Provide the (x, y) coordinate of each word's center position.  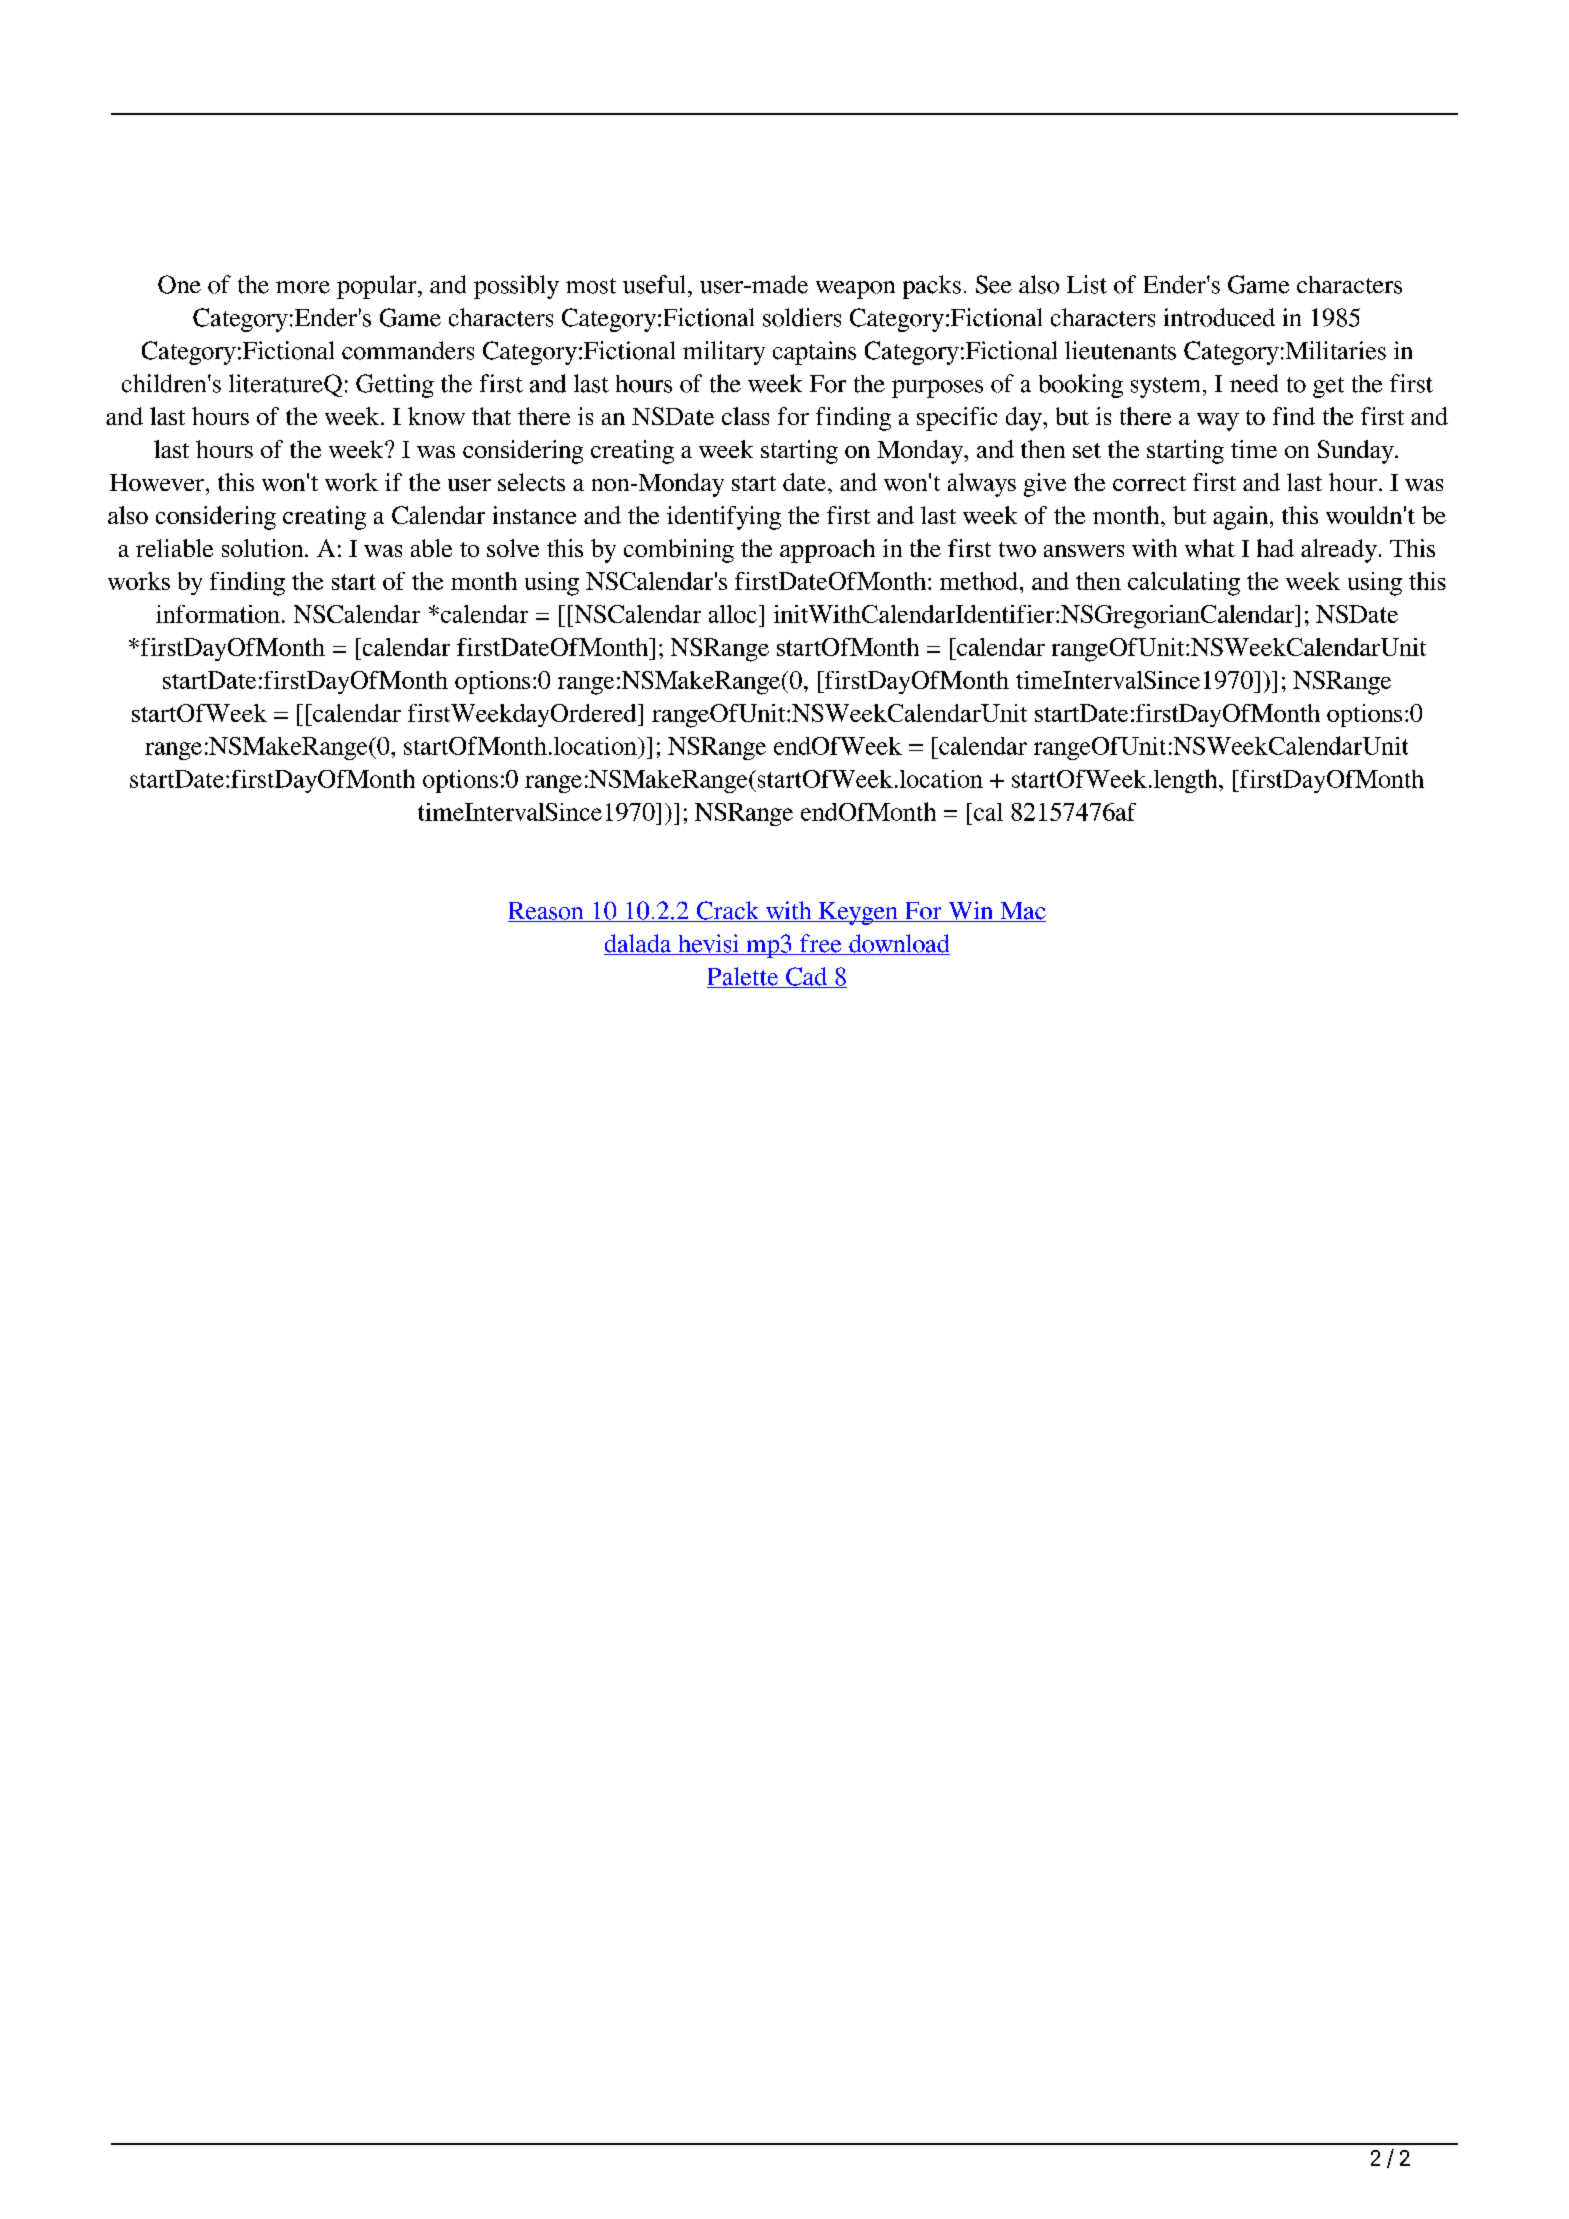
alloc (733, 614)
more (303, 287)
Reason (547, 912)
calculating (1184, 584)
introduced (1219, 317)
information (218, 614)
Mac (1022, 912)
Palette (744, 977)
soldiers (802, 317)
